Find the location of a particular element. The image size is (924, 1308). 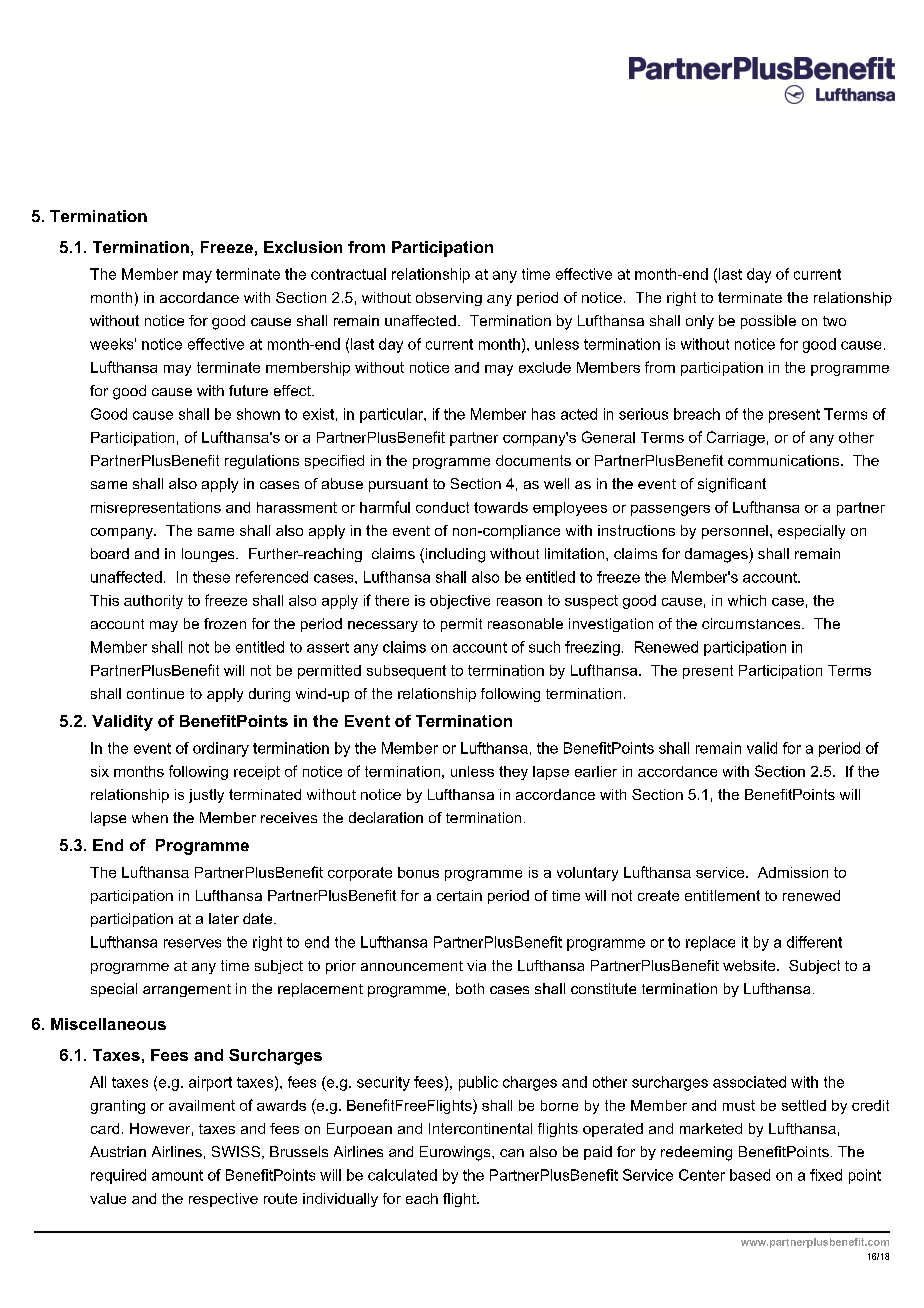

both is located at coordinates (470, 988).
